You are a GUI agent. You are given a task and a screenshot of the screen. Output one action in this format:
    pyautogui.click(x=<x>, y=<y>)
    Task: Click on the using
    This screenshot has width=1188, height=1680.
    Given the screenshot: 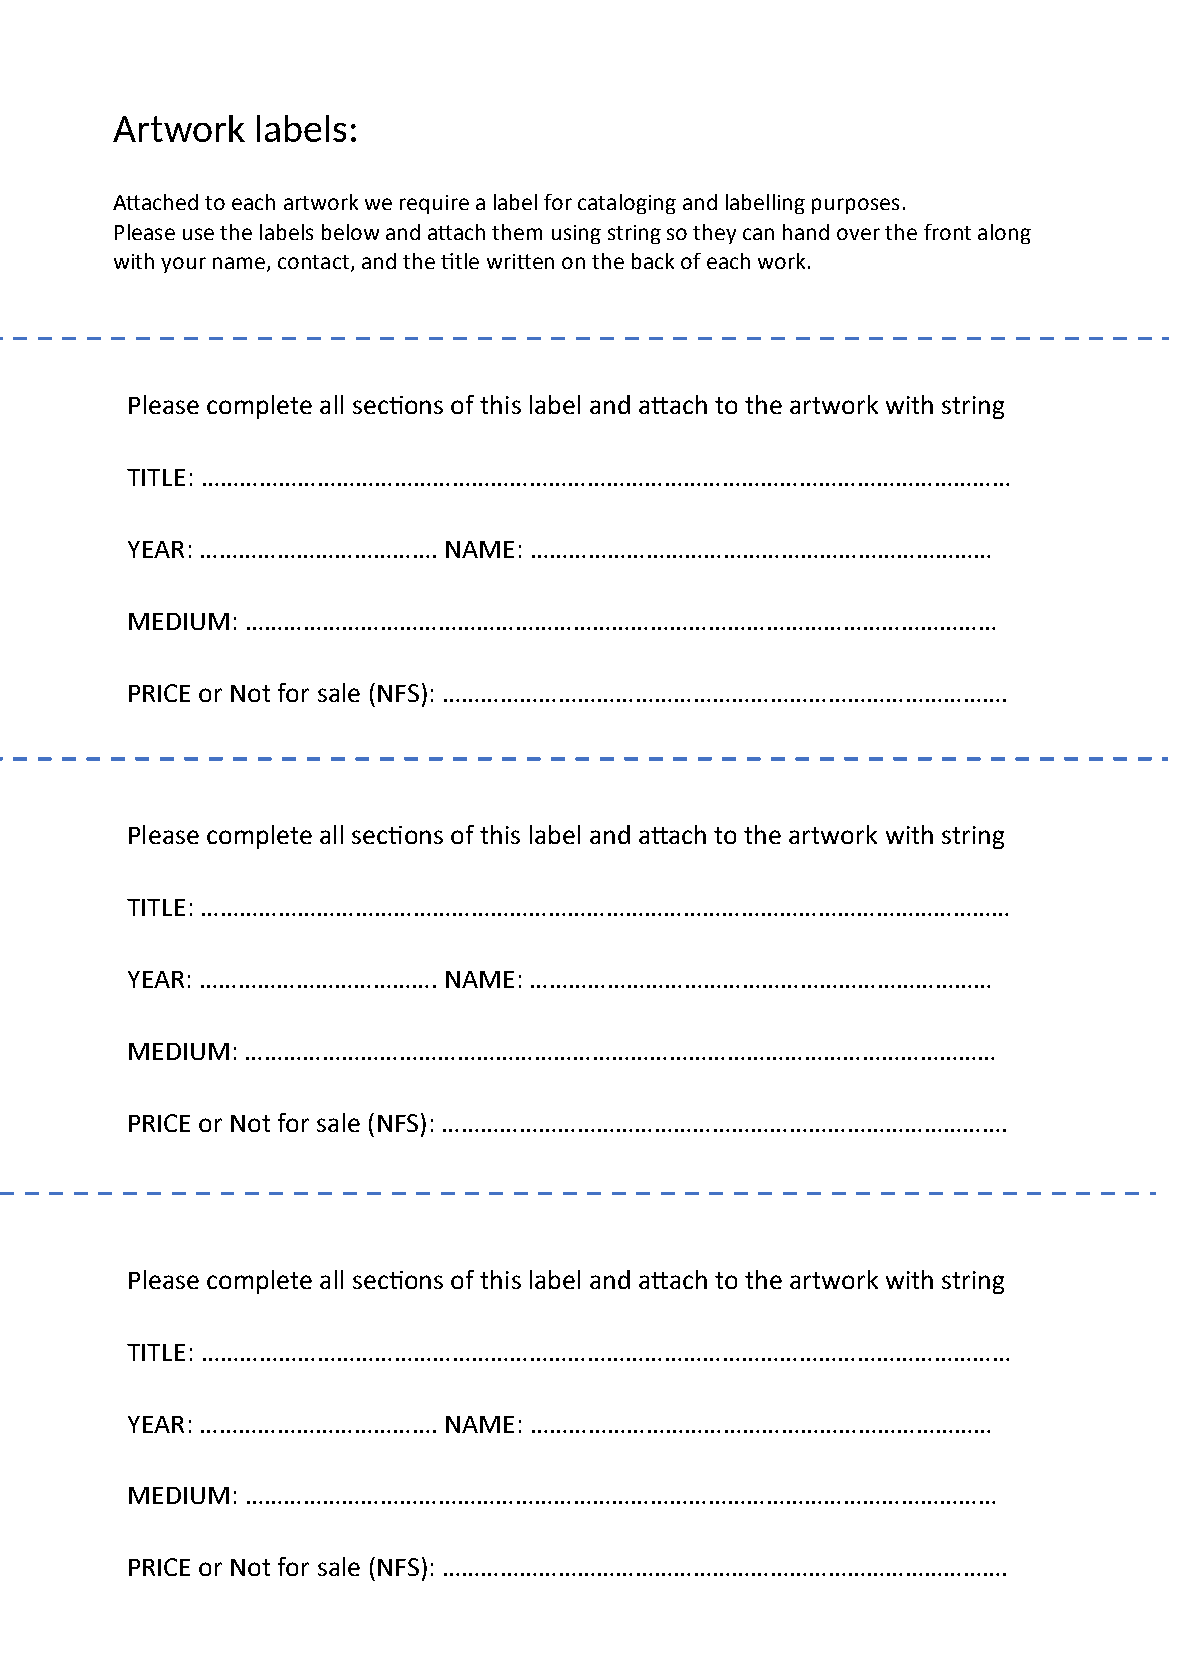 What is the action you would take?
    pyautogui.click(x=576, y=234)
